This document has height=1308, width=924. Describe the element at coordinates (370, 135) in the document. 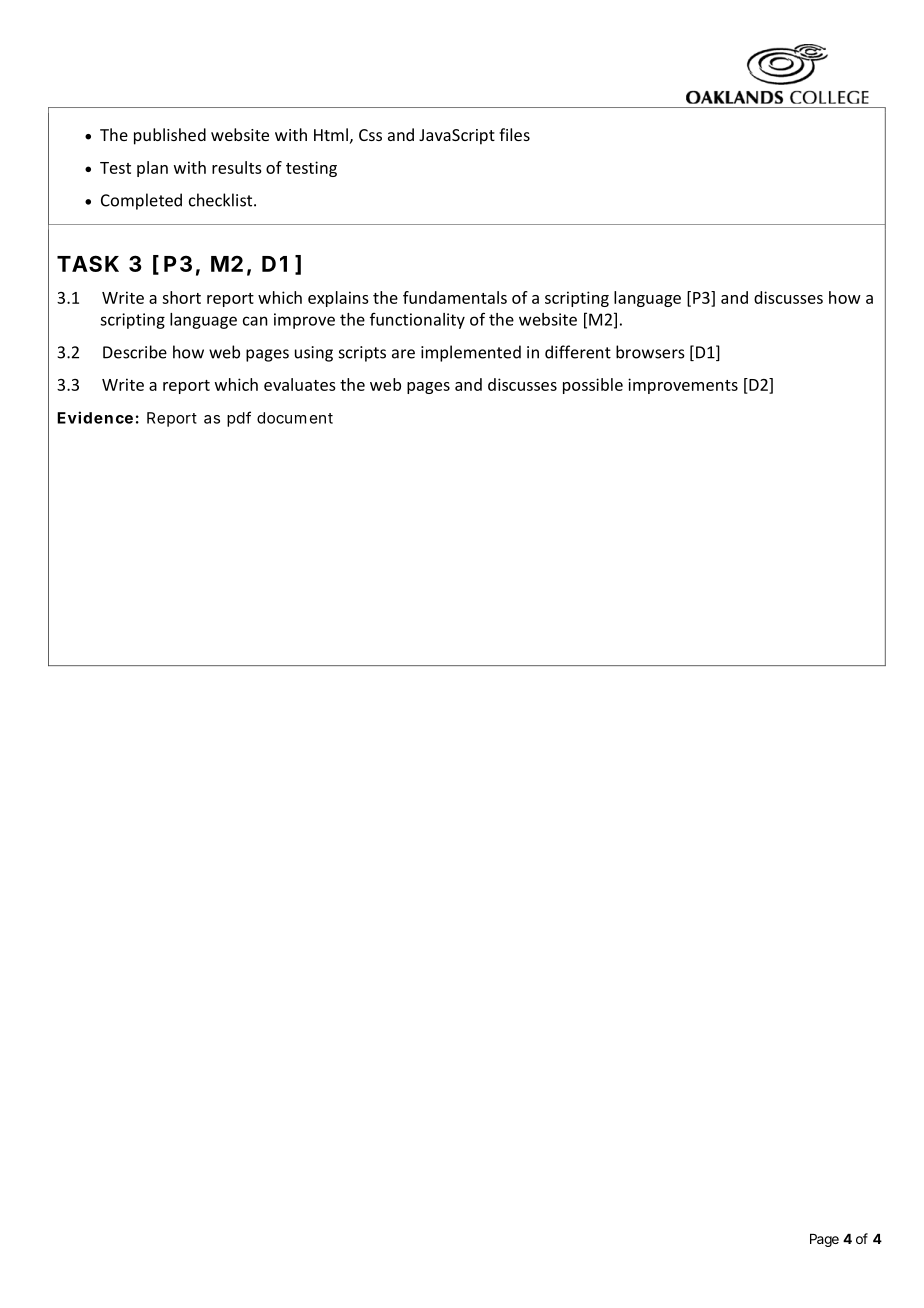

I see `Css` at that location.
